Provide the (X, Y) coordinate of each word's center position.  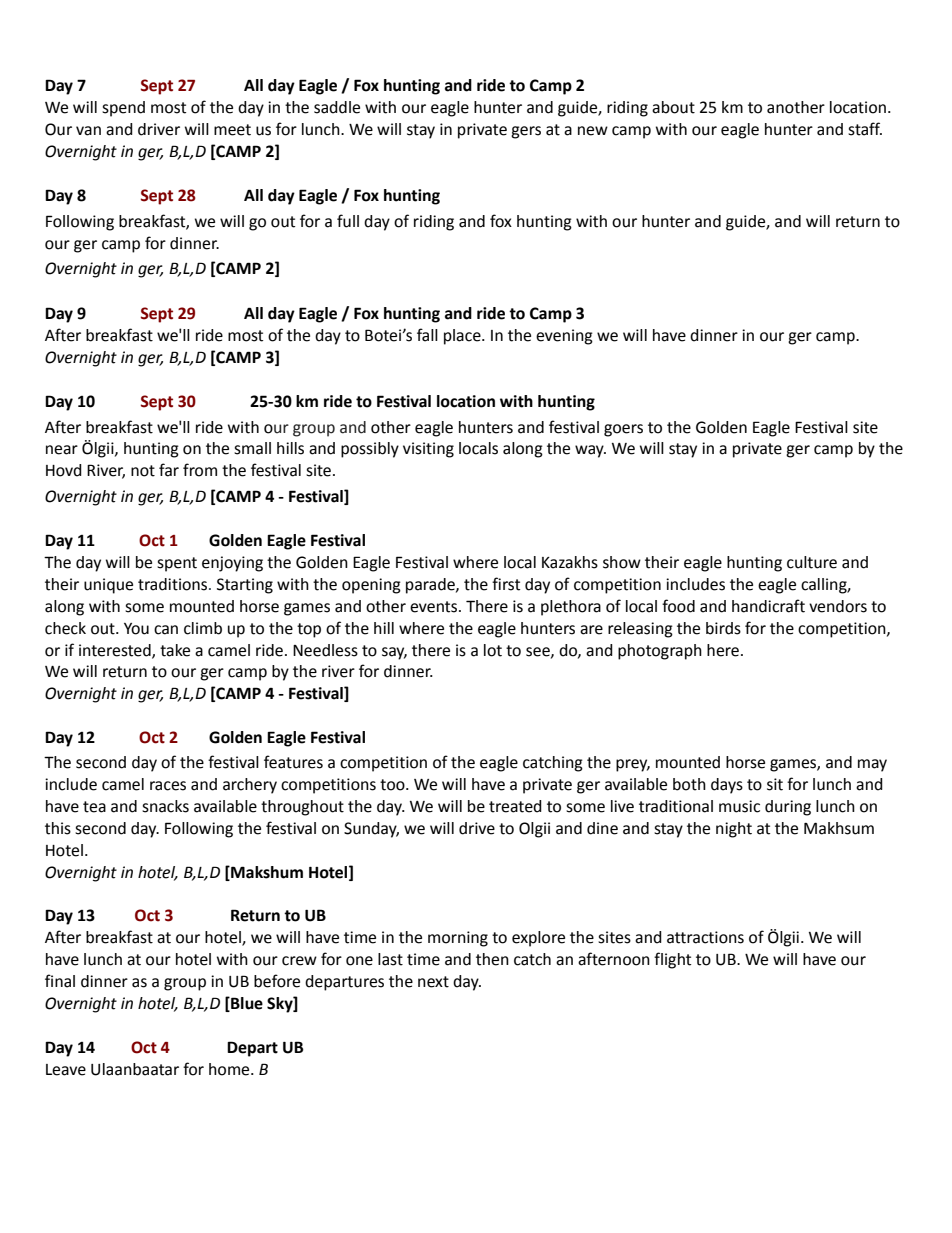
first (506, 584)
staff (865, 129)
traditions (174, 584)
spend (123, 109)
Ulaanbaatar (135, 1069)
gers (526, 132)
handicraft (768, 606)
